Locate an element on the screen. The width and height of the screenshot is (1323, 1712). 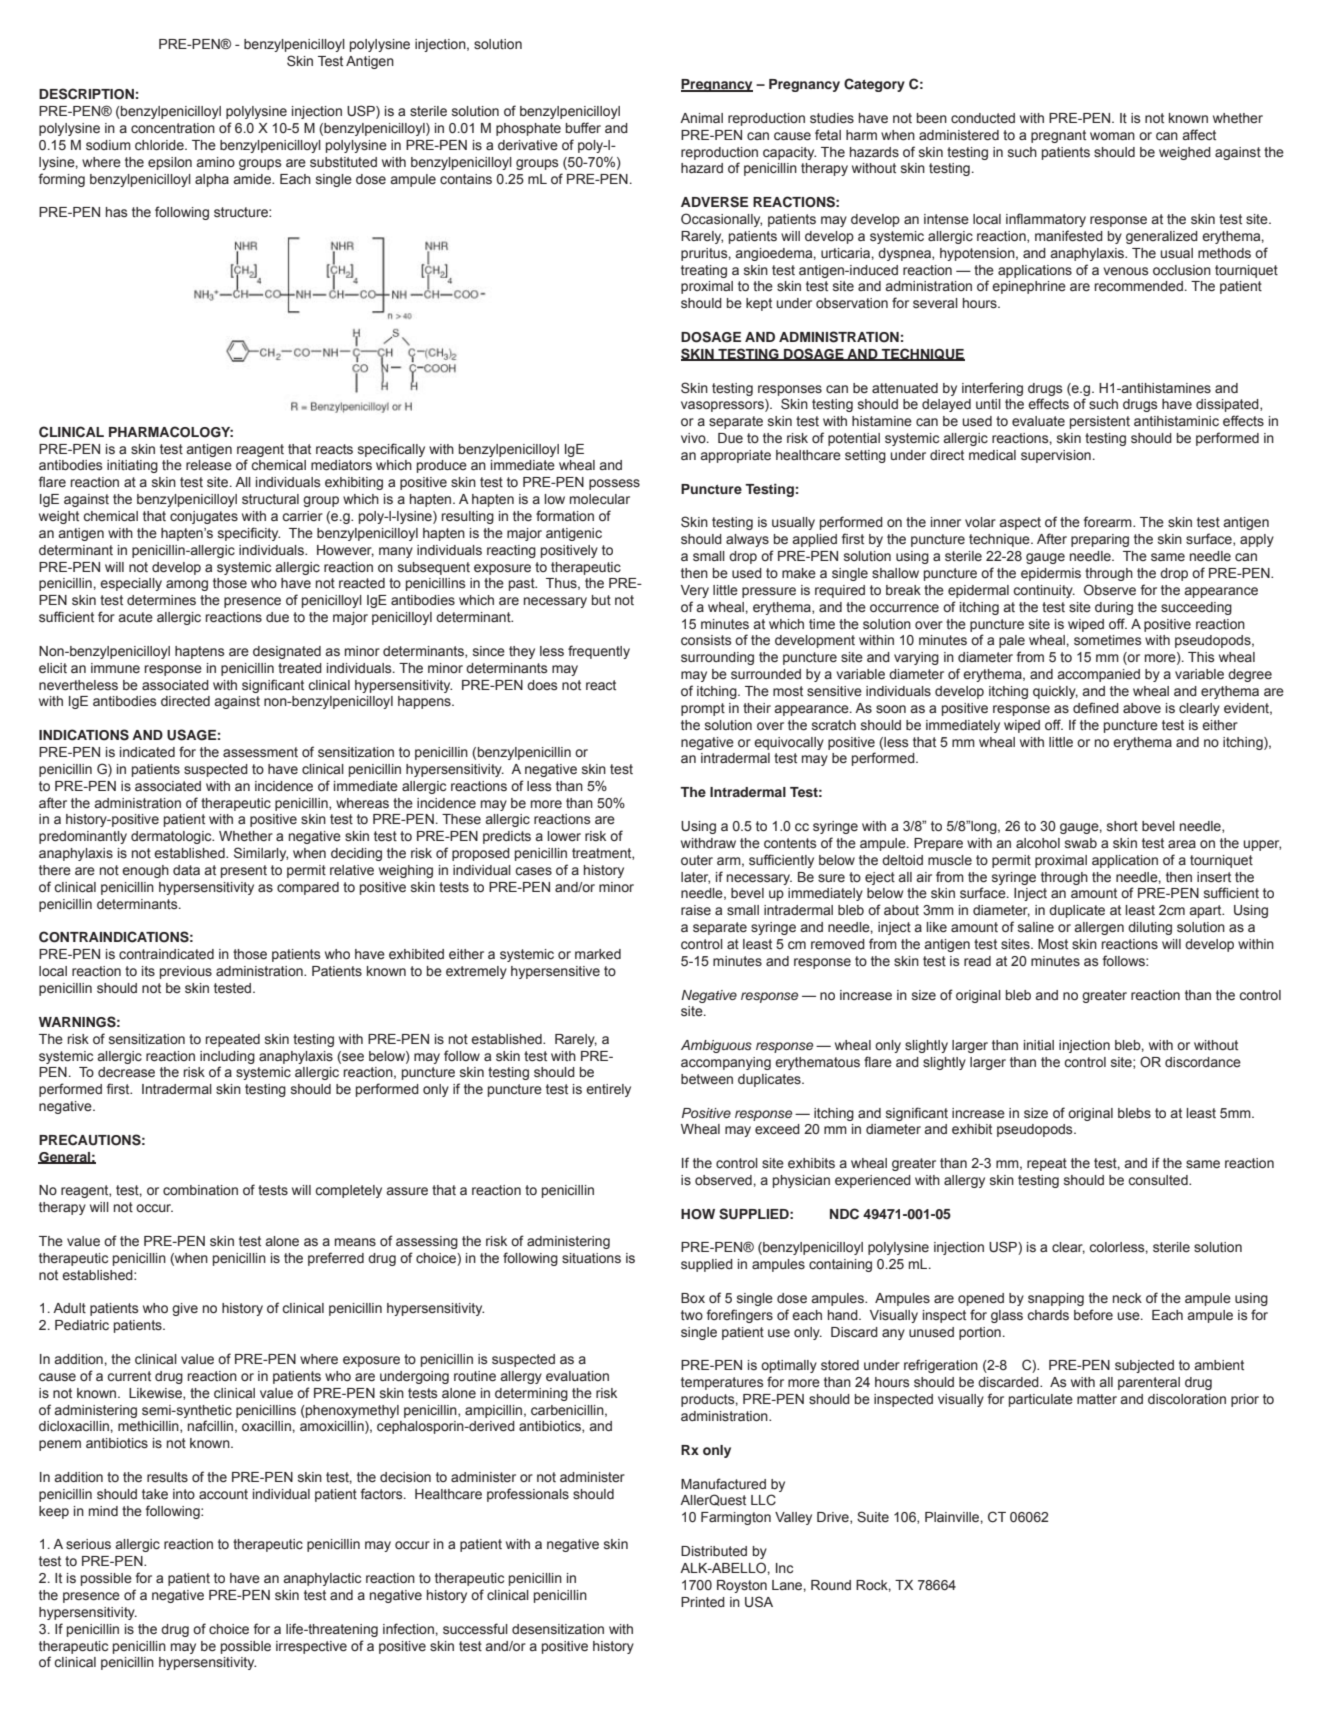
swab is located at coordinates (1081, 843).
